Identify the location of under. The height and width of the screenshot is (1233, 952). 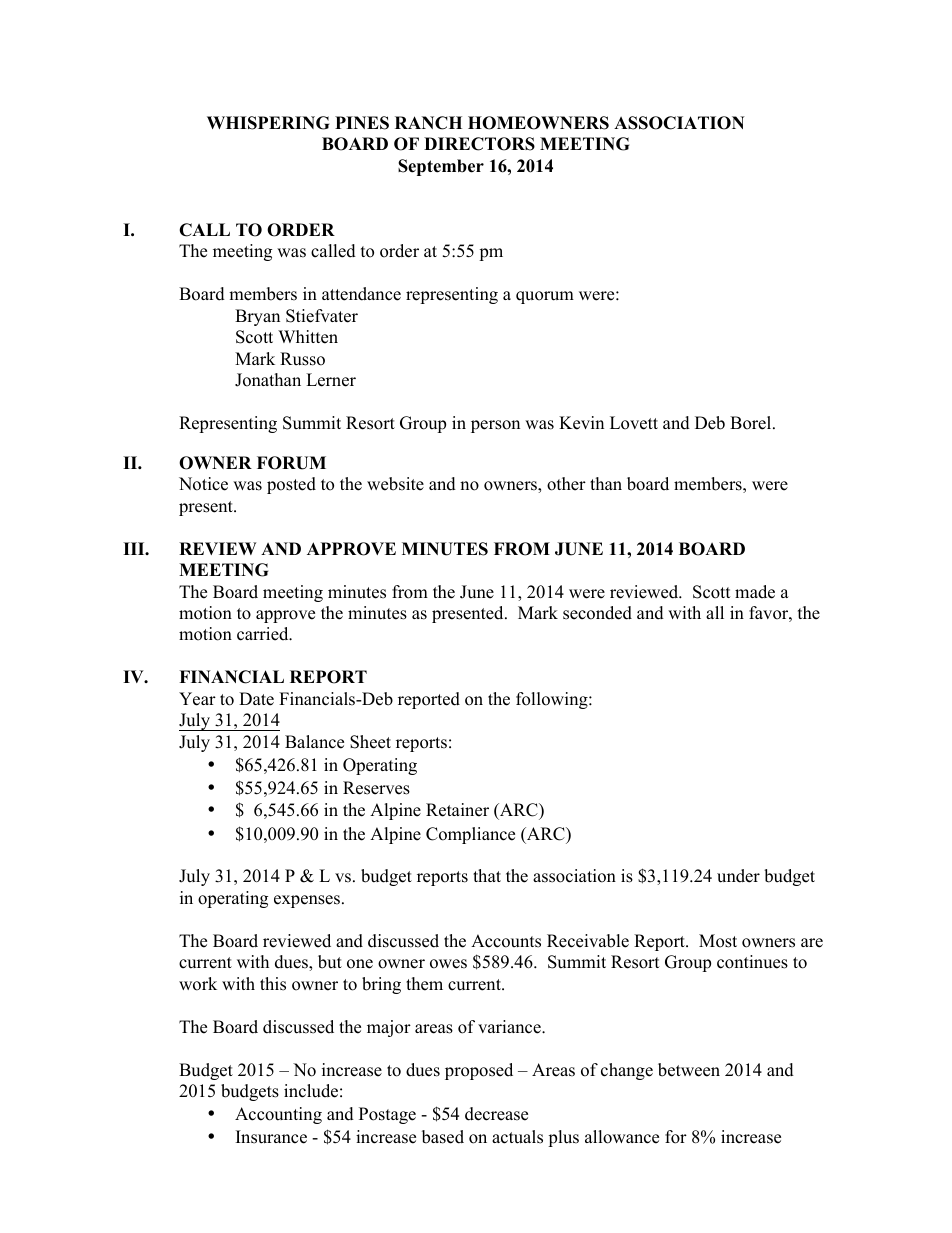
(738, 876).
